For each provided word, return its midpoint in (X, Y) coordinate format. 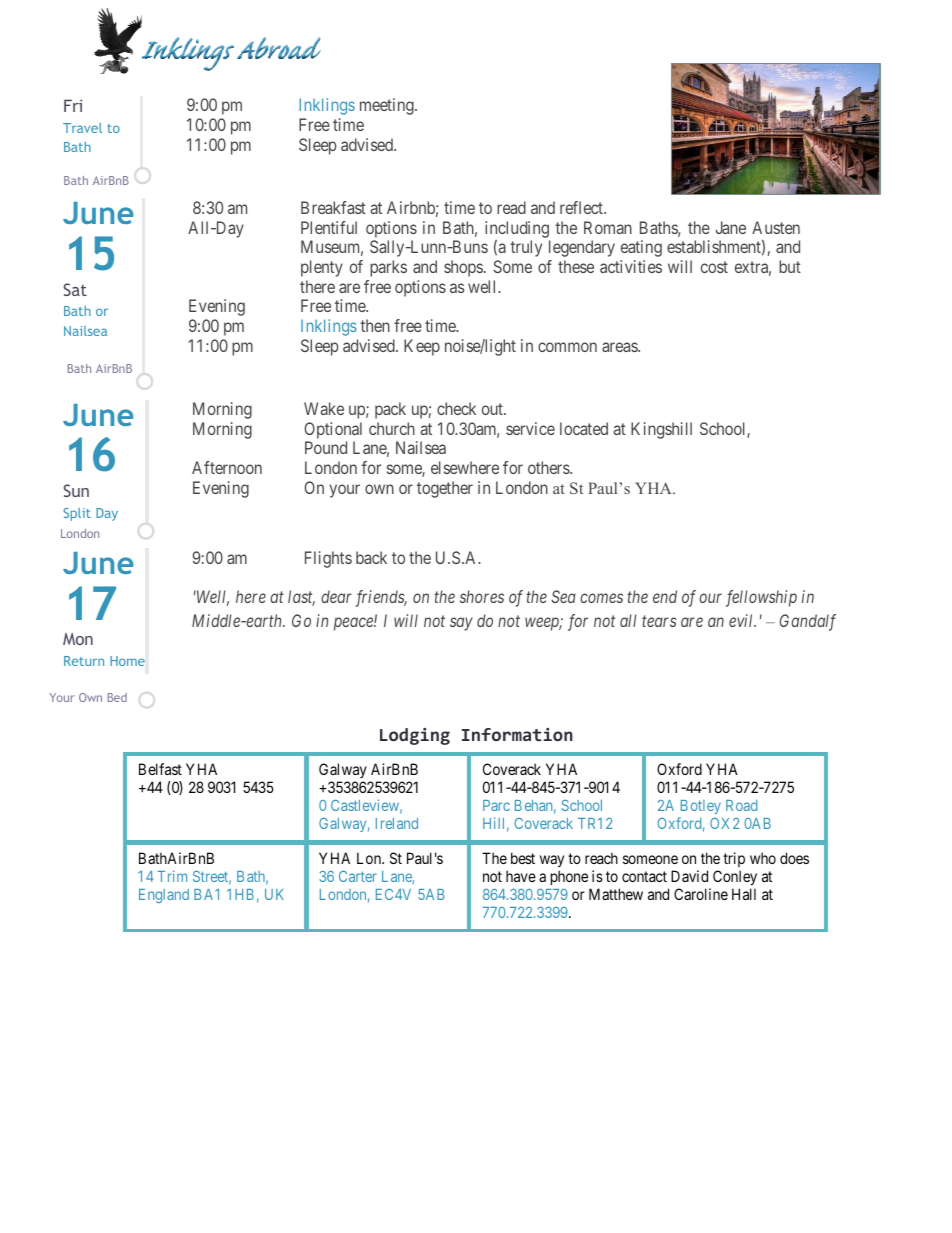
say (461, 624)
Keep (422, 347)
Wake (324, 408)
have (521, 876)
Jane (731, 227)
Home (127, 661)
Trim (172, 876)
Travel (82, 128)
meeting (388, 106)
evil (742, 620)
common (567, 347)
